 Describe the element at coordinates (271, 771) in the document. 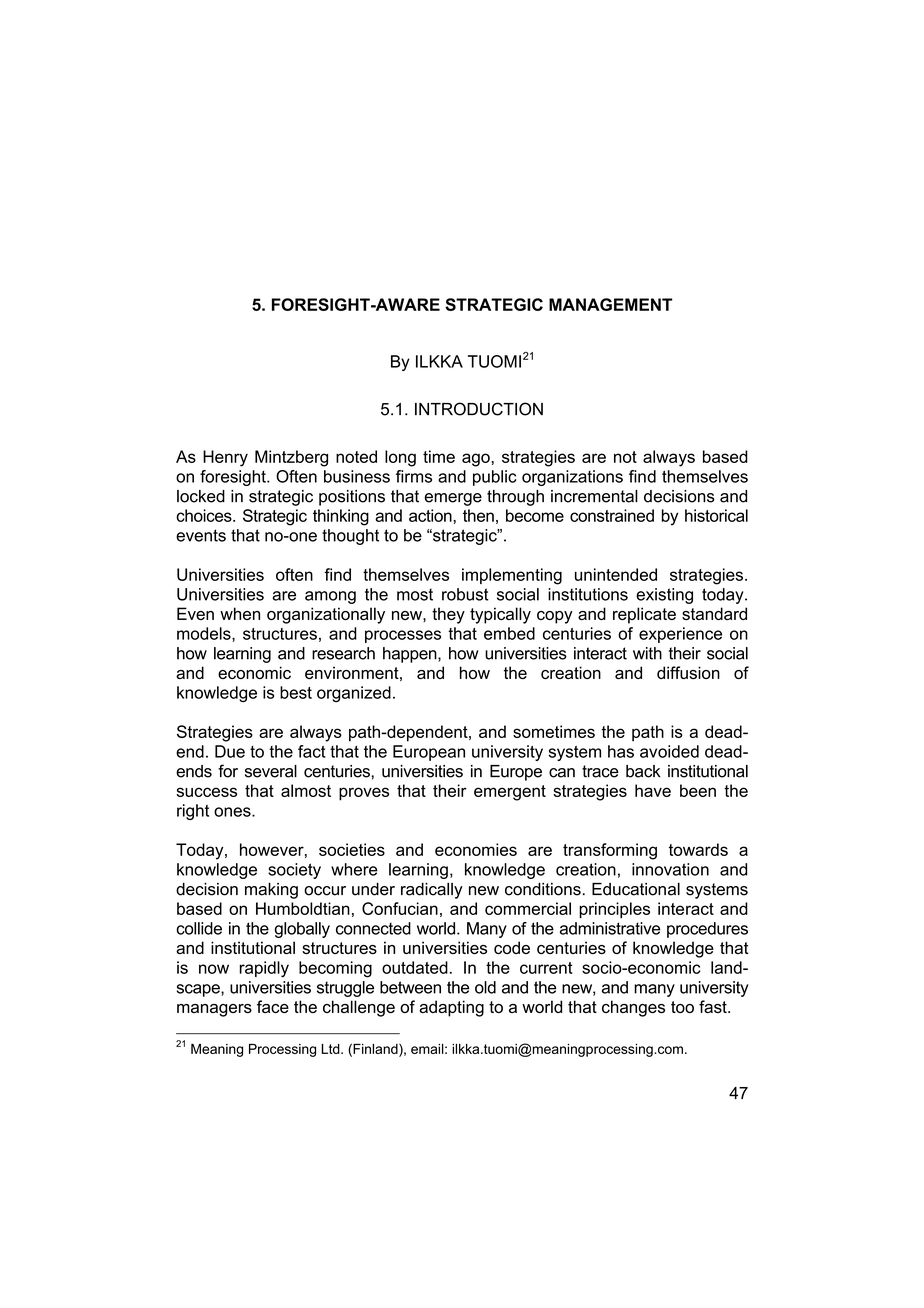

I see `several` at that location.
